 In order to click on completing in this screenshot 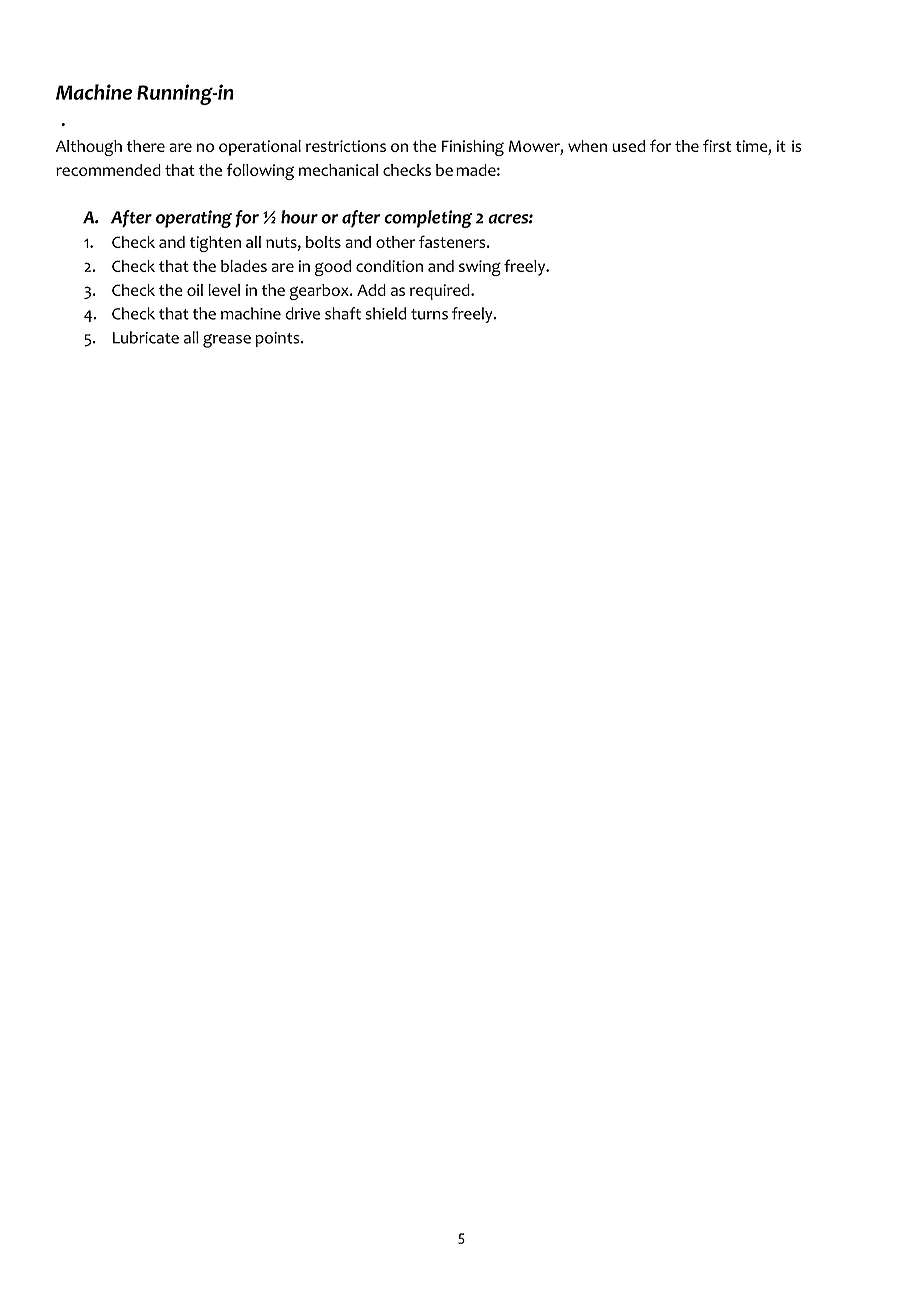, I will do `click(428, 219)`.
